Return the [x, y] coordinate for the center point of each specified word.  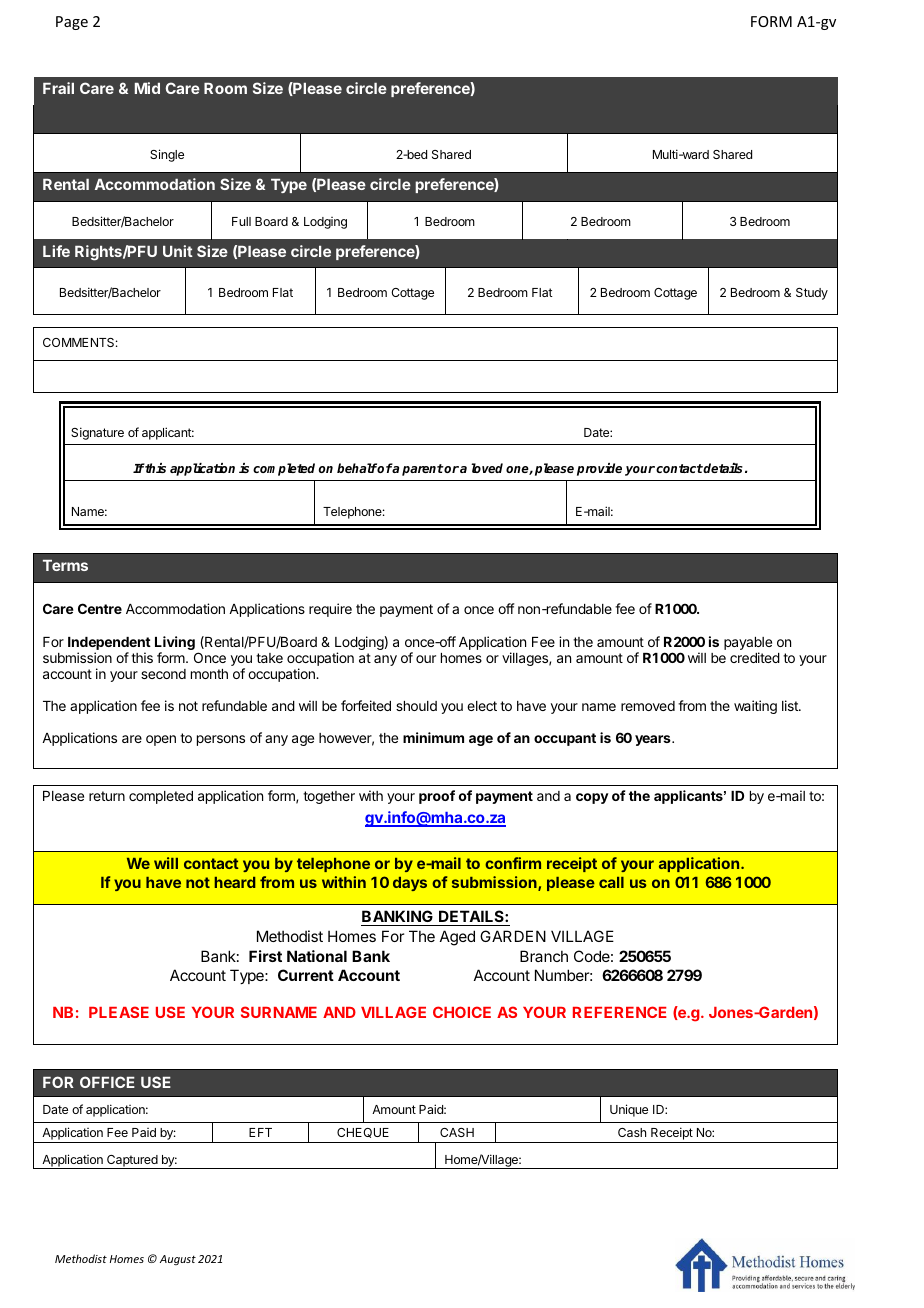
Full [241, 221]
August [178, 1260]
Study [812, 294]
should [416, 706]
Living [175, 644]
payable [748, 645]
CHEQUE [363, 1133]
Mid [147, 88]
